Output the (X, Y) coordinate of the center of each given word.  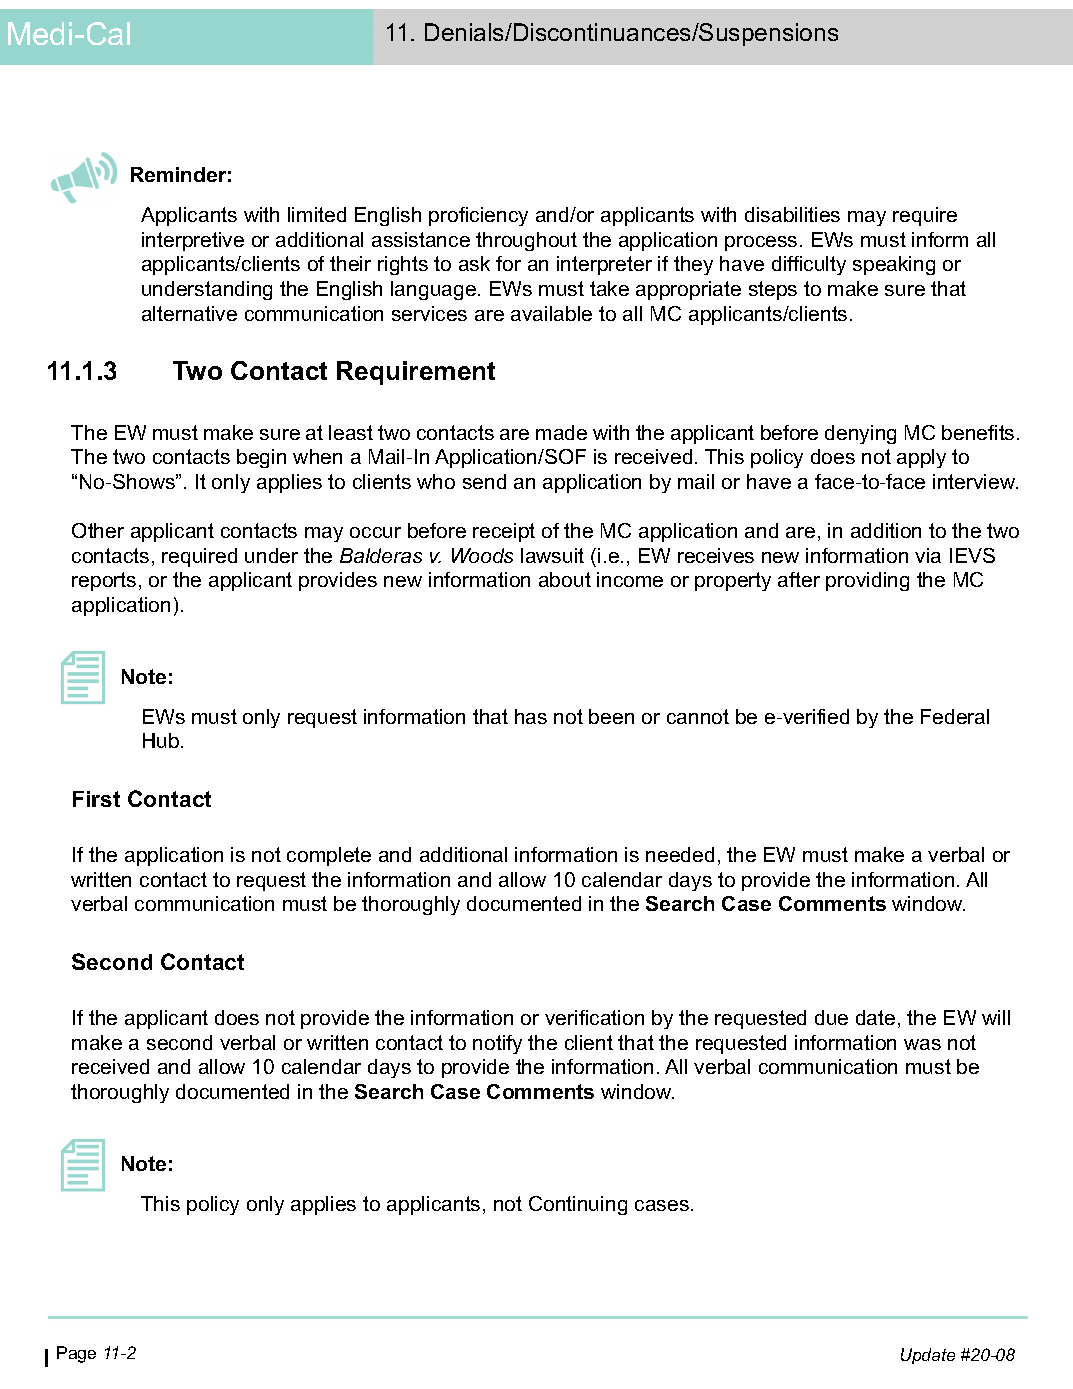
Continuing (578, 1205)
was (922, 1044)
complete (329, 856)
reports (104, 581)
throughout (526, 241)
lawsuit (552, 555)
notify (497, 1044)
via (928, 555)
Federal (955, 716)
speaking (894, 265)
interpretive (193, 241)
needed (680, 854)
